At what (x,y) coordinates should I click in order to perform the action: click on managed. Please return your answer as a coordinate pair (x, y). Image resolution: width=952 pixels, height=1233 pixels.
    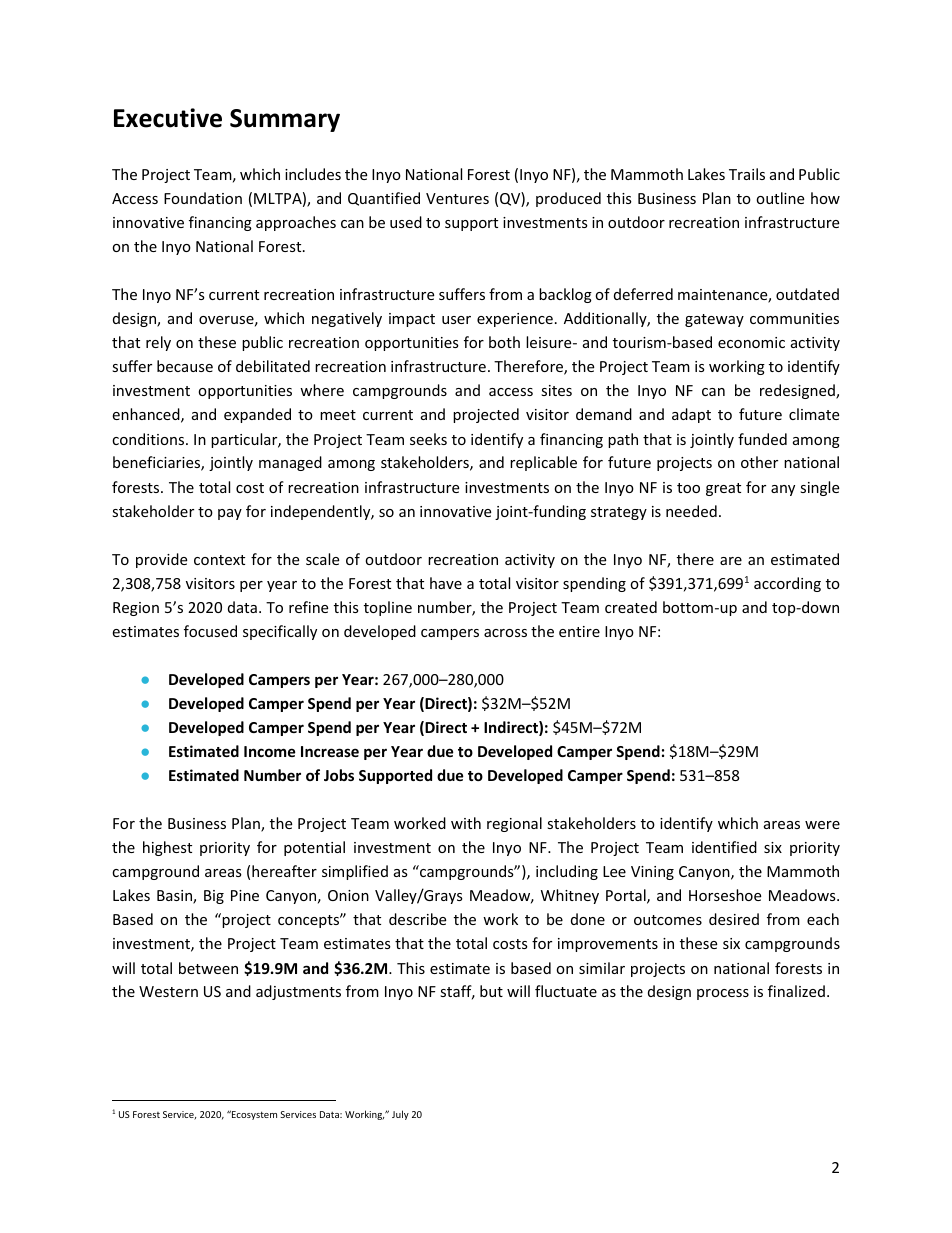
    Looking at the image, I should click on (290, 463).
